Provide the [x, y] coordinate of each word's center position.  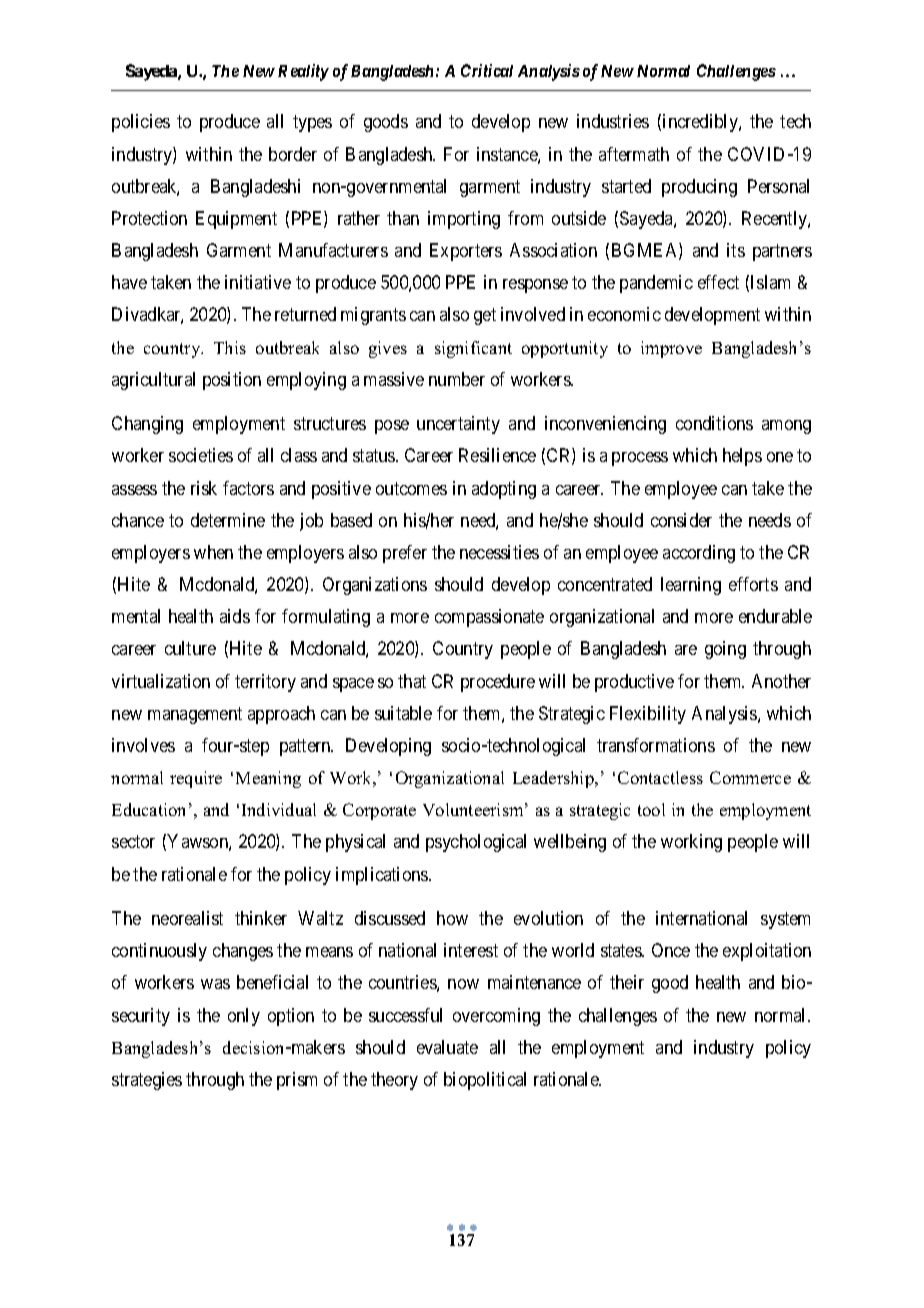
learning [691, 586]
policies [141, 123]
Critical [487, 70]
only [244, 1017]
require [196, 779]
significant [473, 349]
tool [651, 809]
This [230, 347]
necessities [499, 552]
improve [671, 349]
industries [613, 121]
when [213, 552]
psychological [476, 843]
